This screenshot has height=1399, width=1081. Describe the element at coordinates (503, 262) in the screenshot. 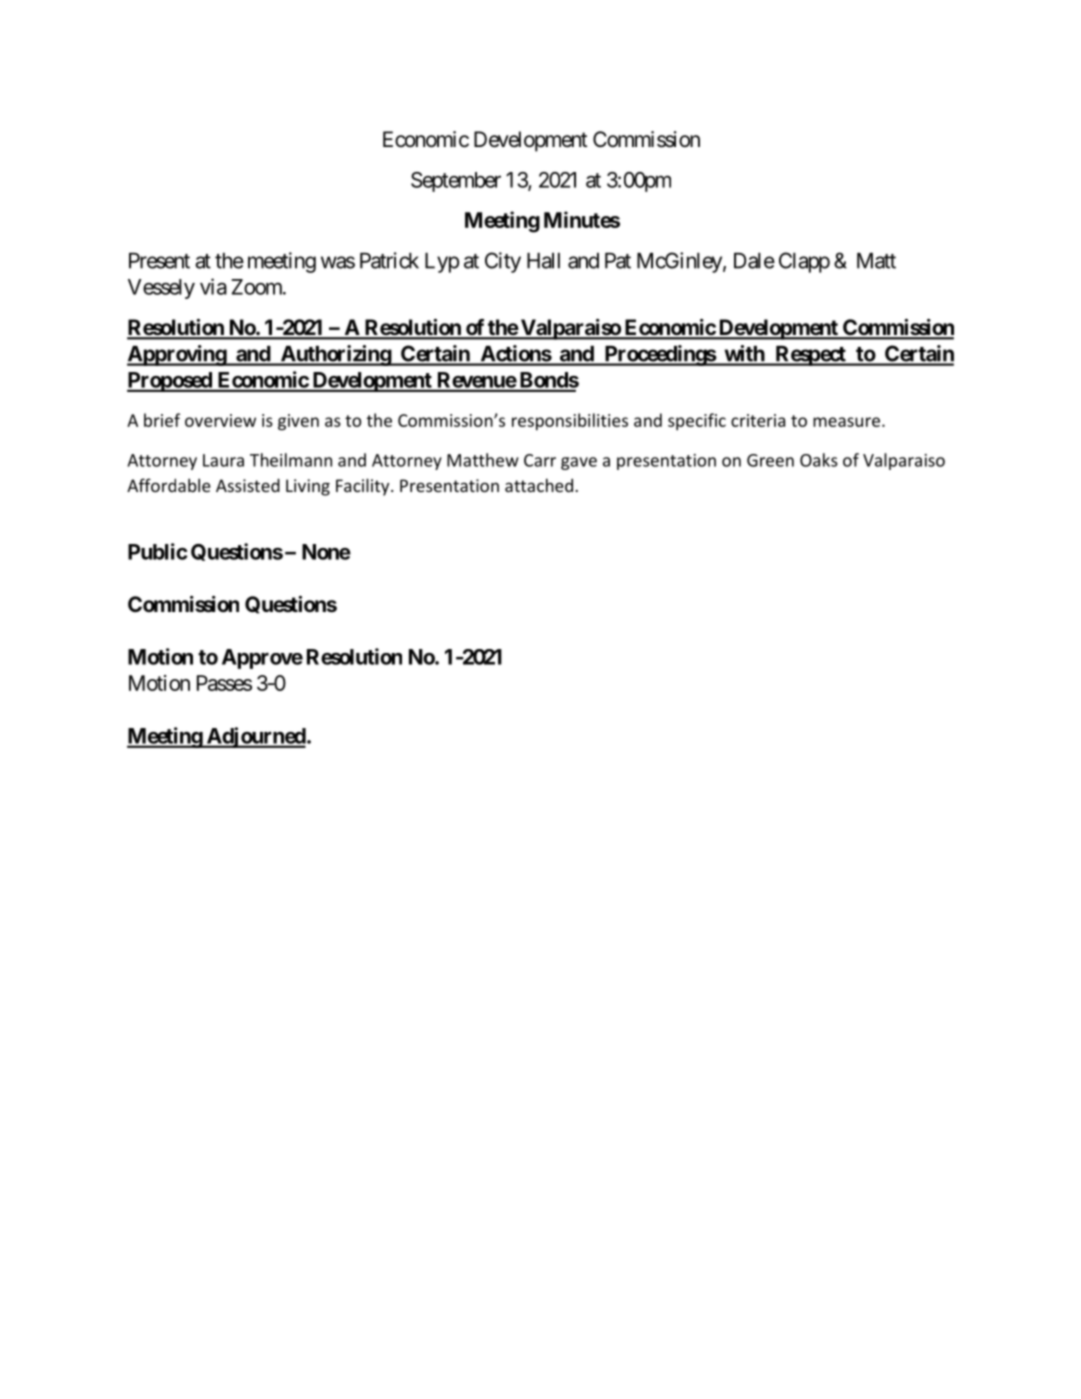

I see `City` at that location.
